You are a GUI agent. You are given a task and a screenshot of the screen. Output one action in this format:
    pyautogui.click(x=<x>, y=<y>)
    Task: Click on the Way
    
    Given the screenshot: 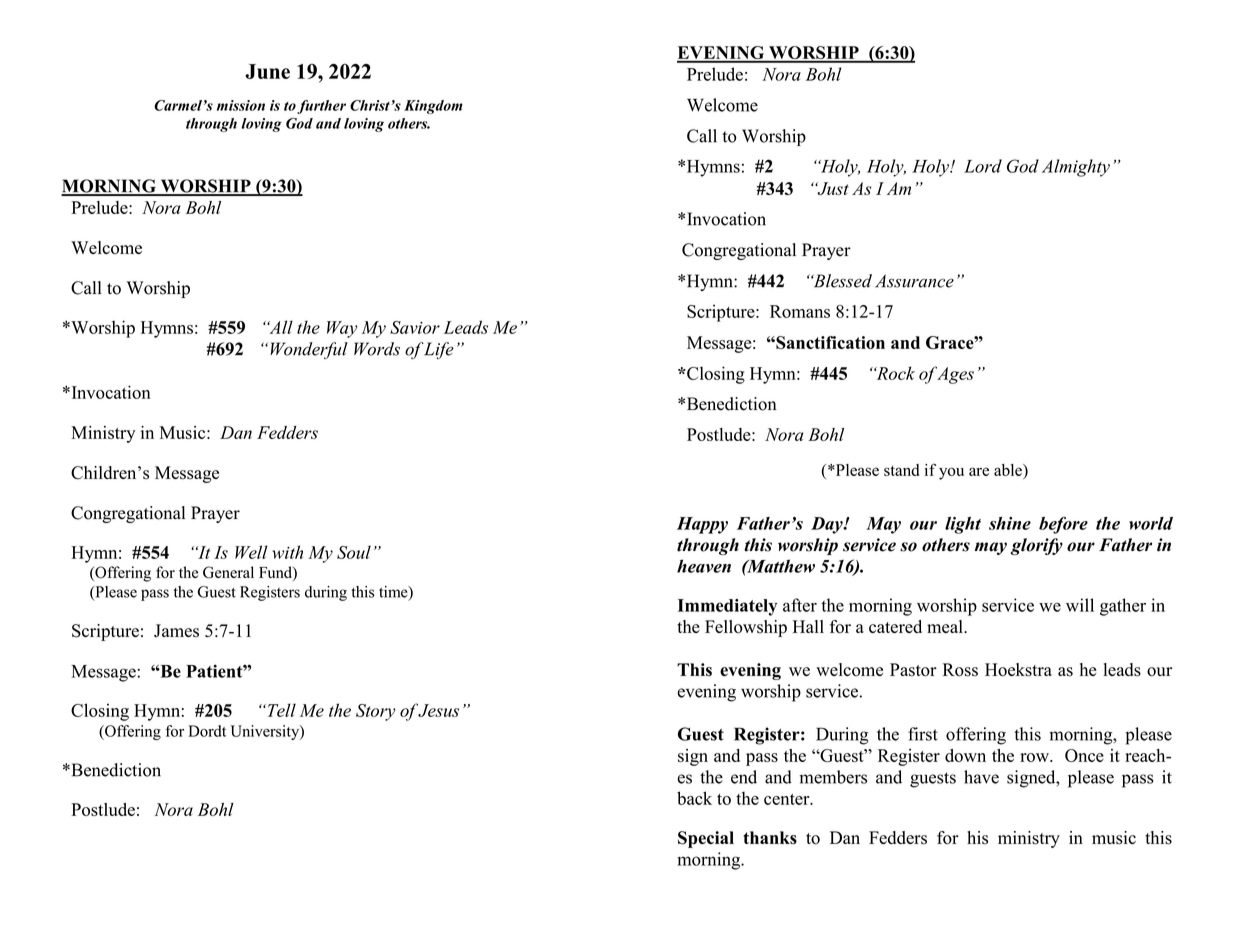 What is the action you would take?
    pyautogui.click(x=342, y=329)
